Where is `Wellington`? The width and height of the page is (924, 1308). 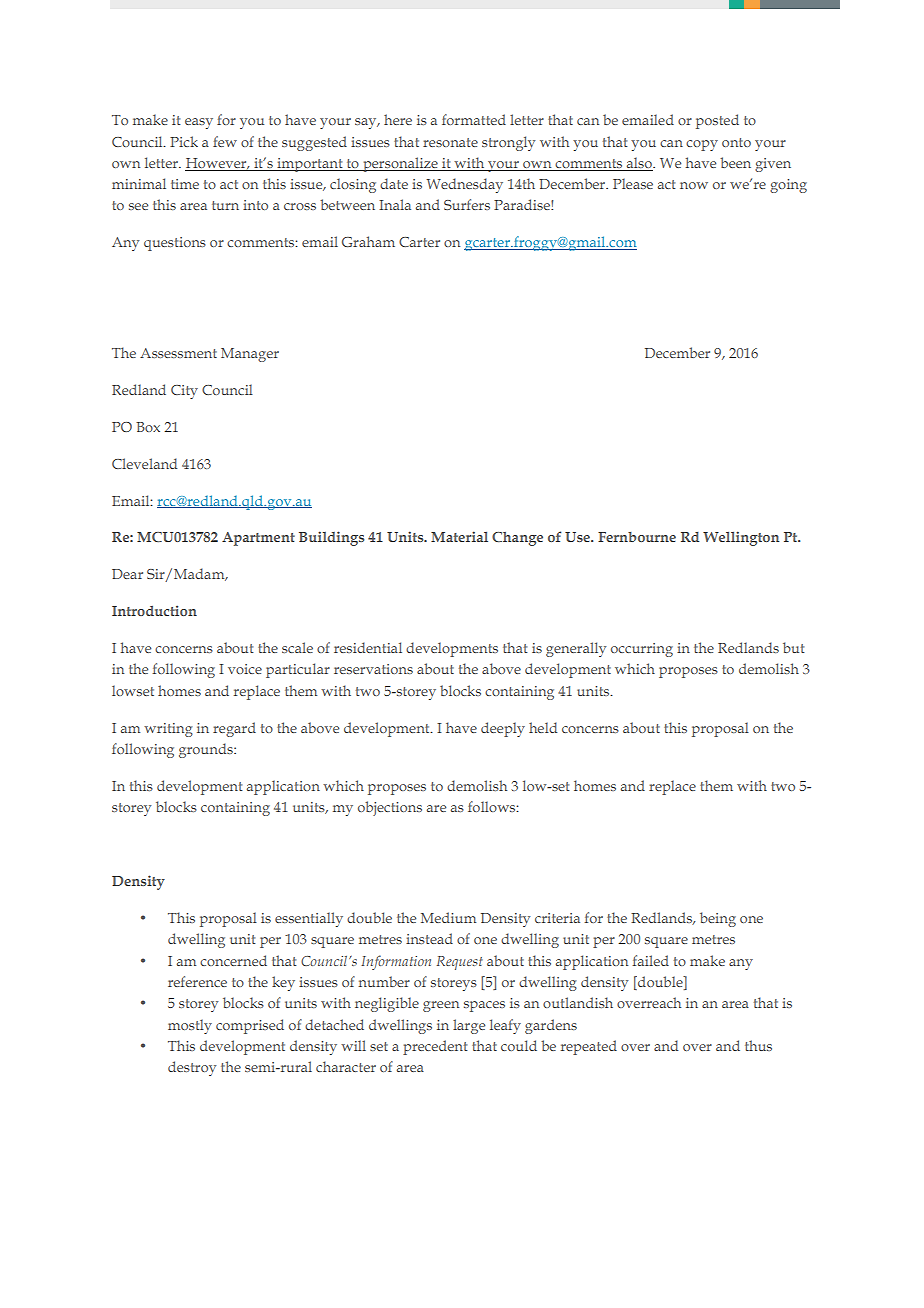 Wellington is located at coordinates (741, 538).
